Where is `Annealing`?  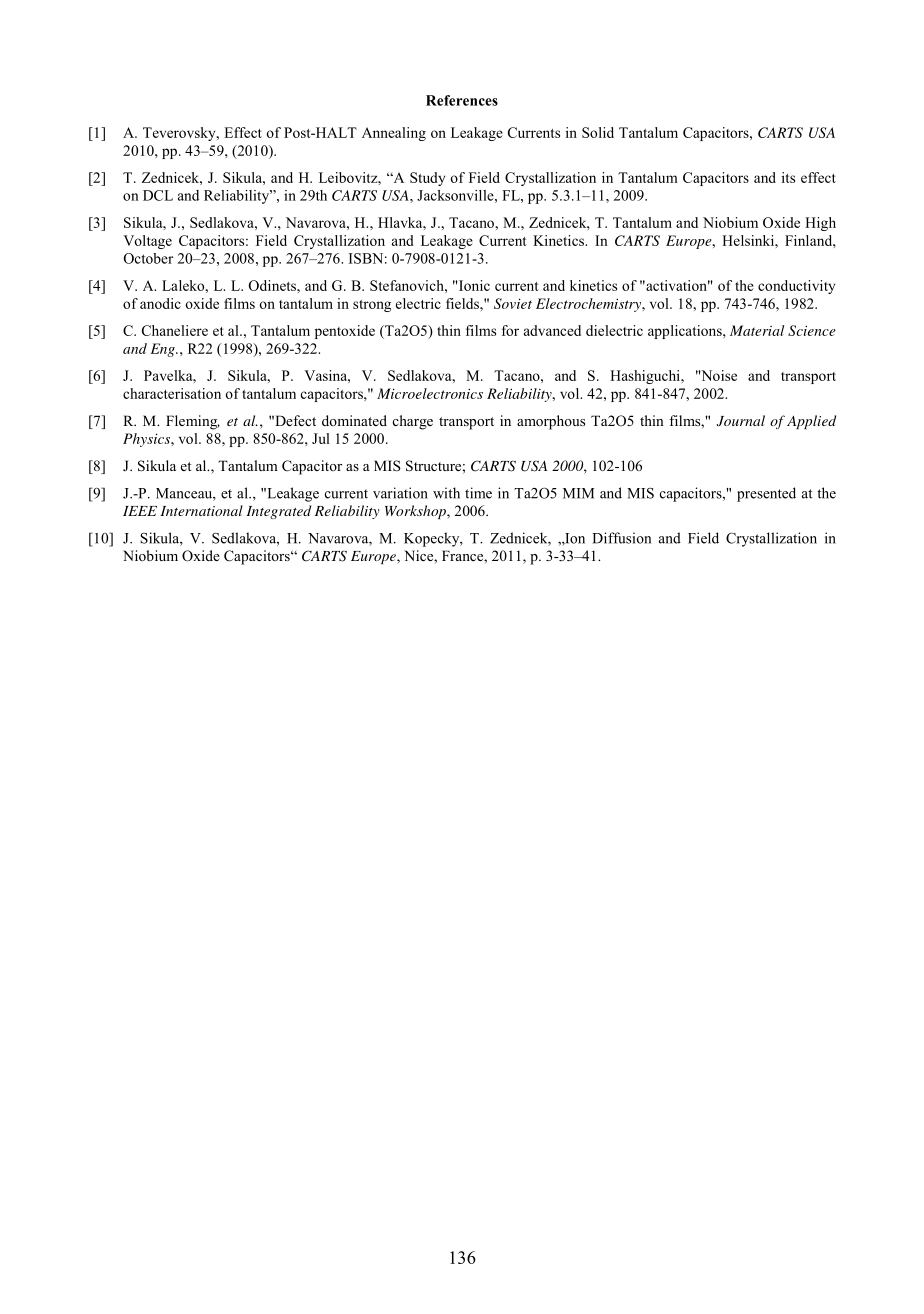 Annealing is located at coordinates (394, 134).
